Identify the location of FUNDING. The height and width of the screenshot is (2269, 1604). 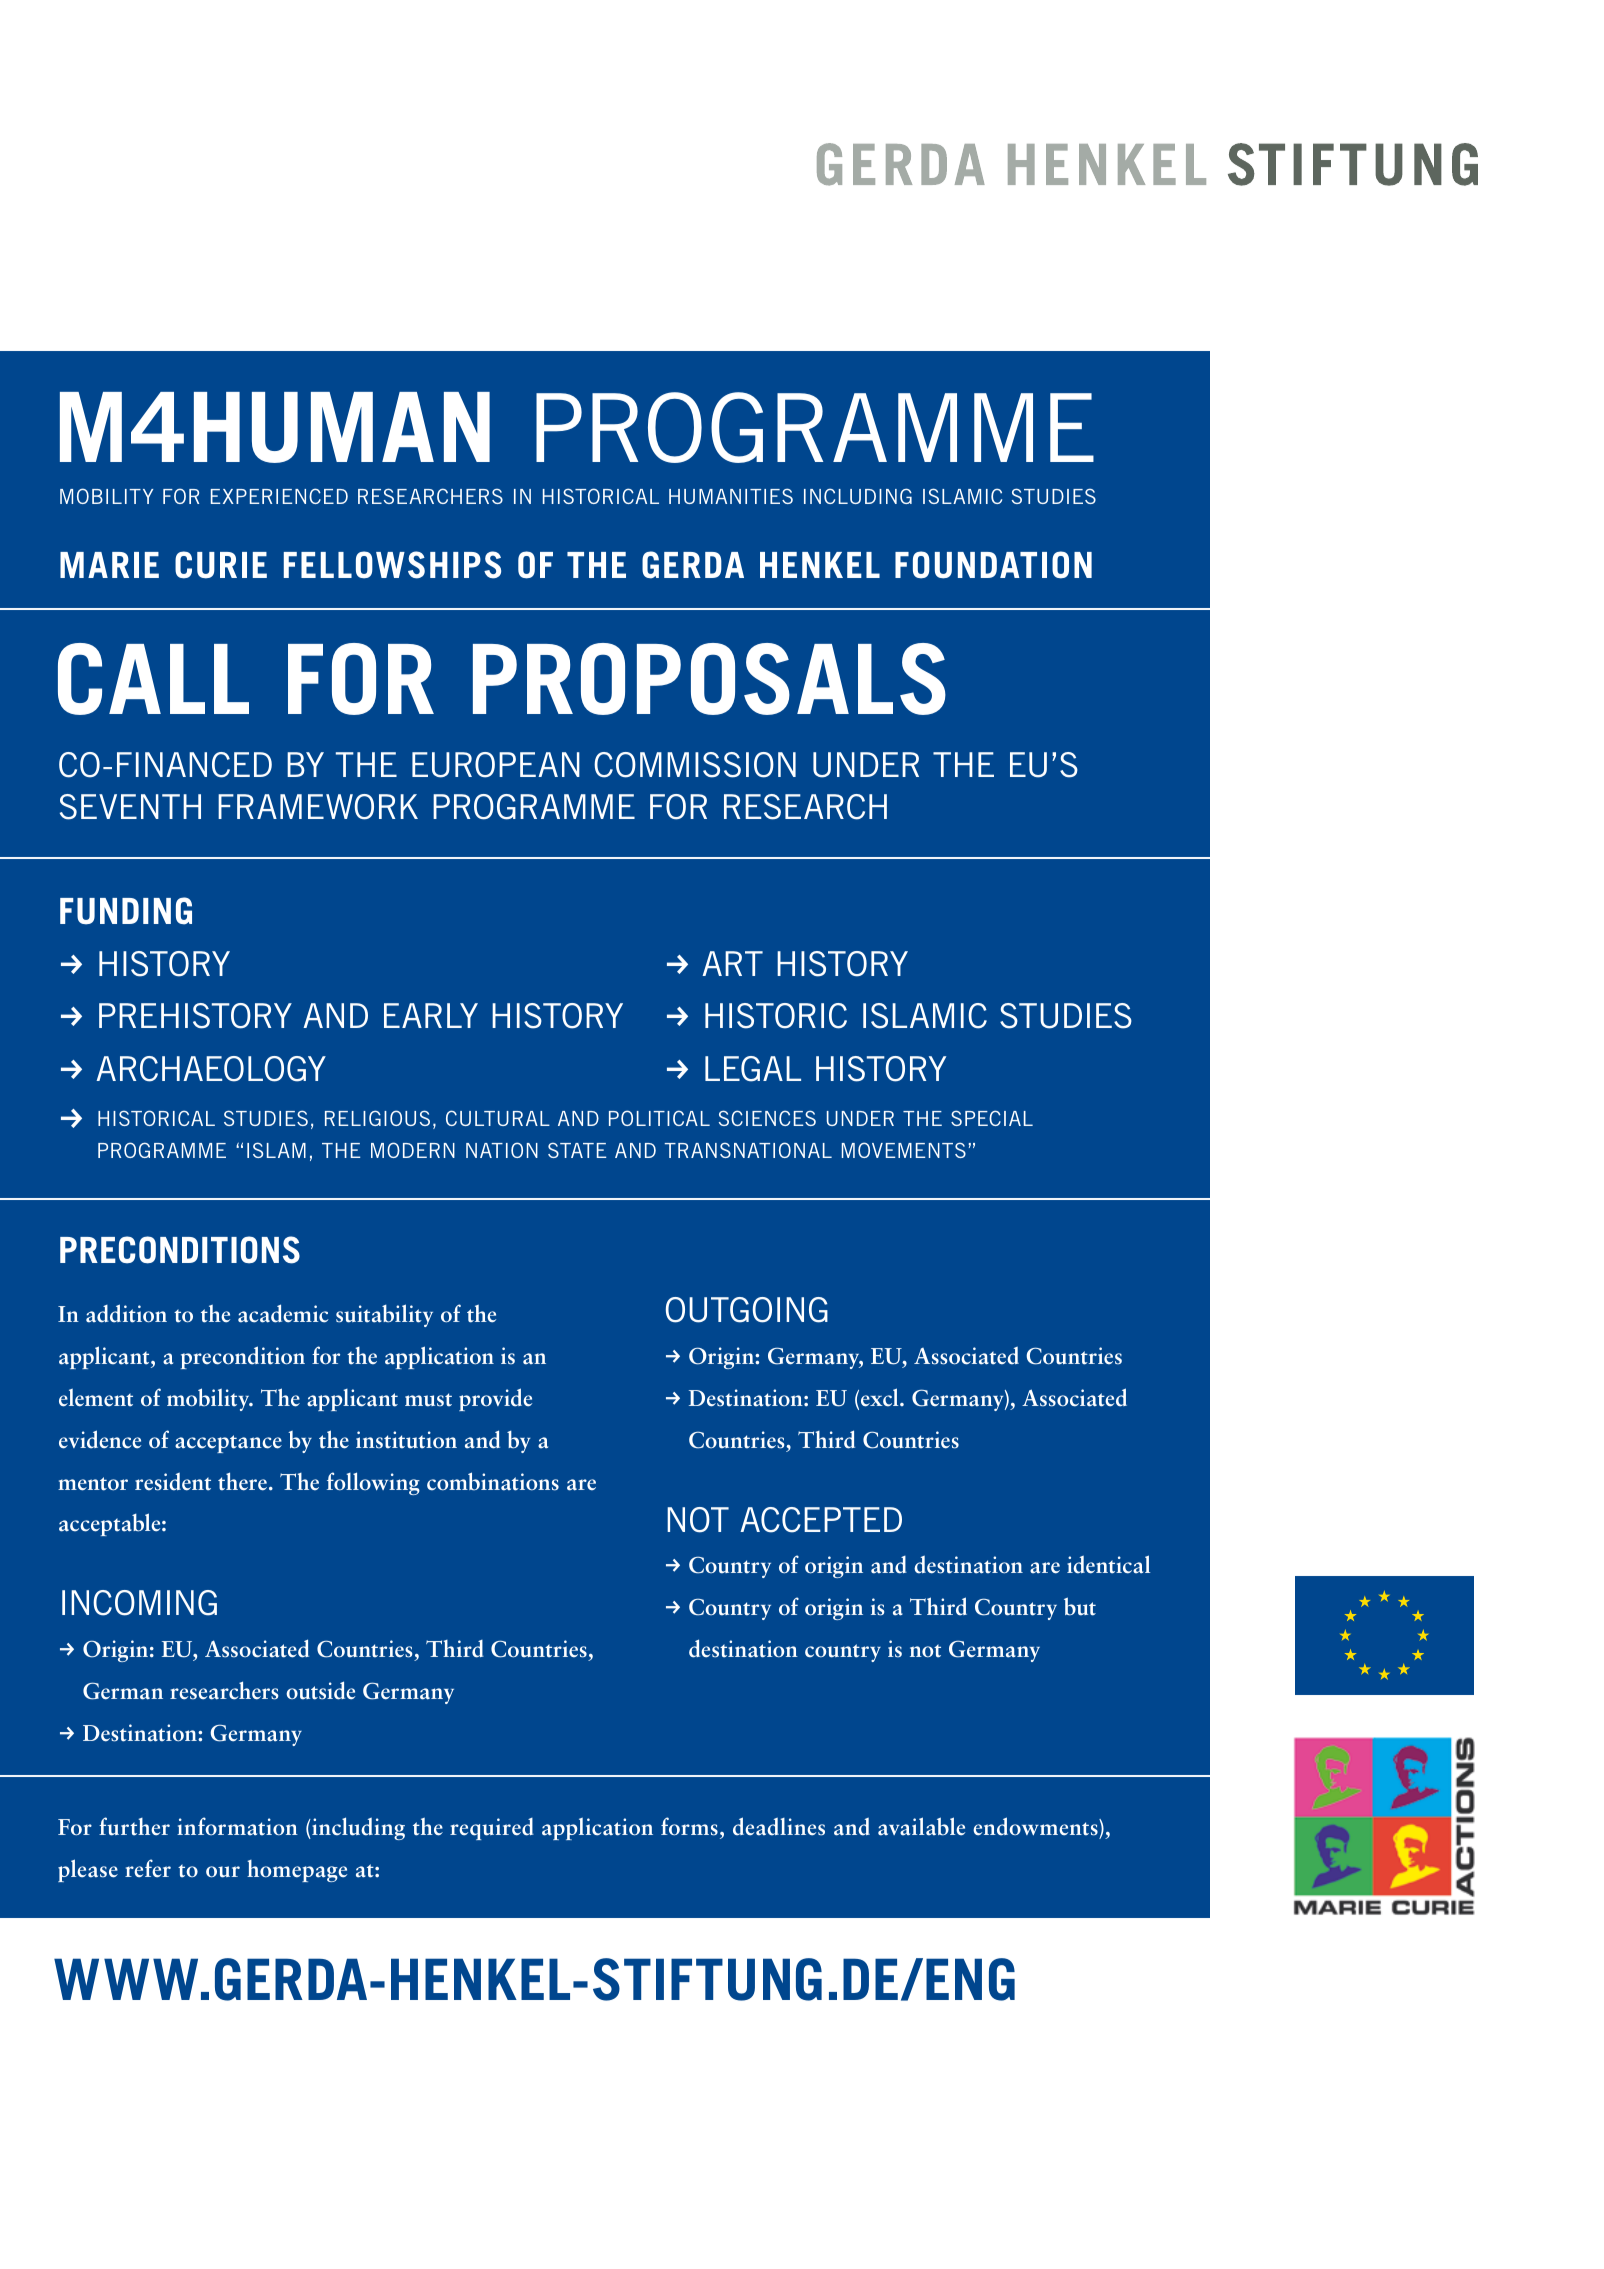
(126, 911).
